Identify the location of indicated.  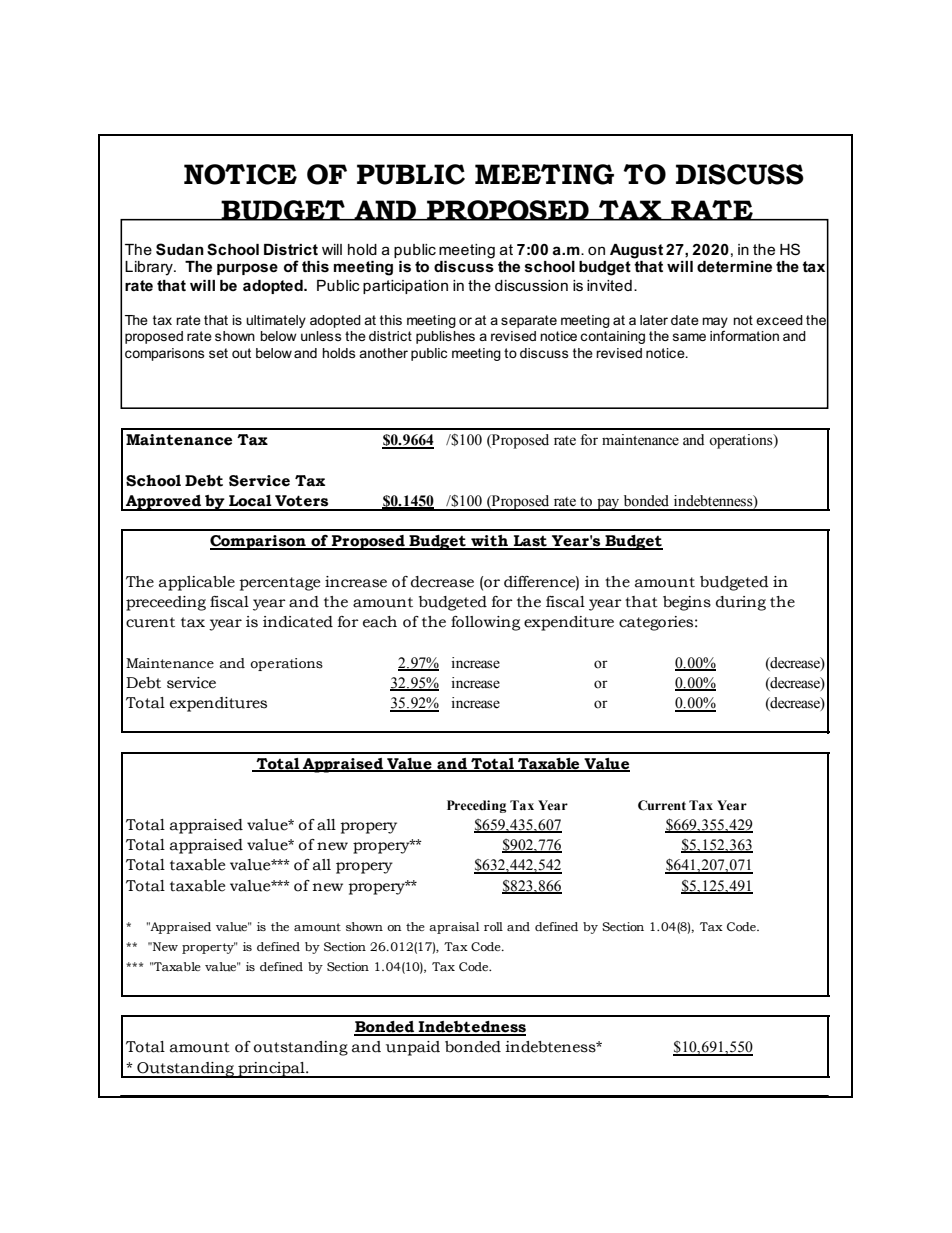
(298, 622).
